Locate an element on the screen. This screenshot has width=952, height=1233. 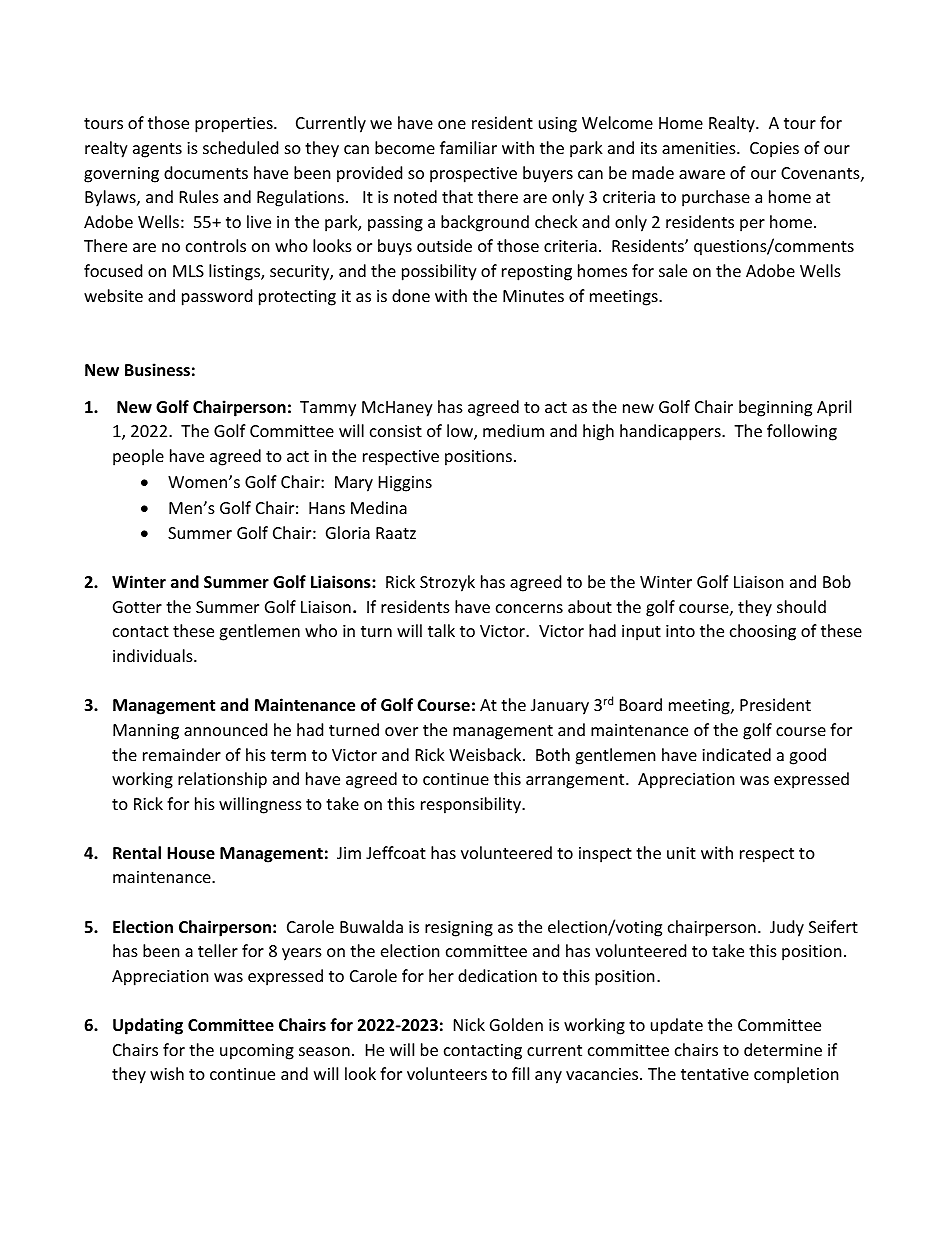
concerns is located at coordinates (529, 608).
